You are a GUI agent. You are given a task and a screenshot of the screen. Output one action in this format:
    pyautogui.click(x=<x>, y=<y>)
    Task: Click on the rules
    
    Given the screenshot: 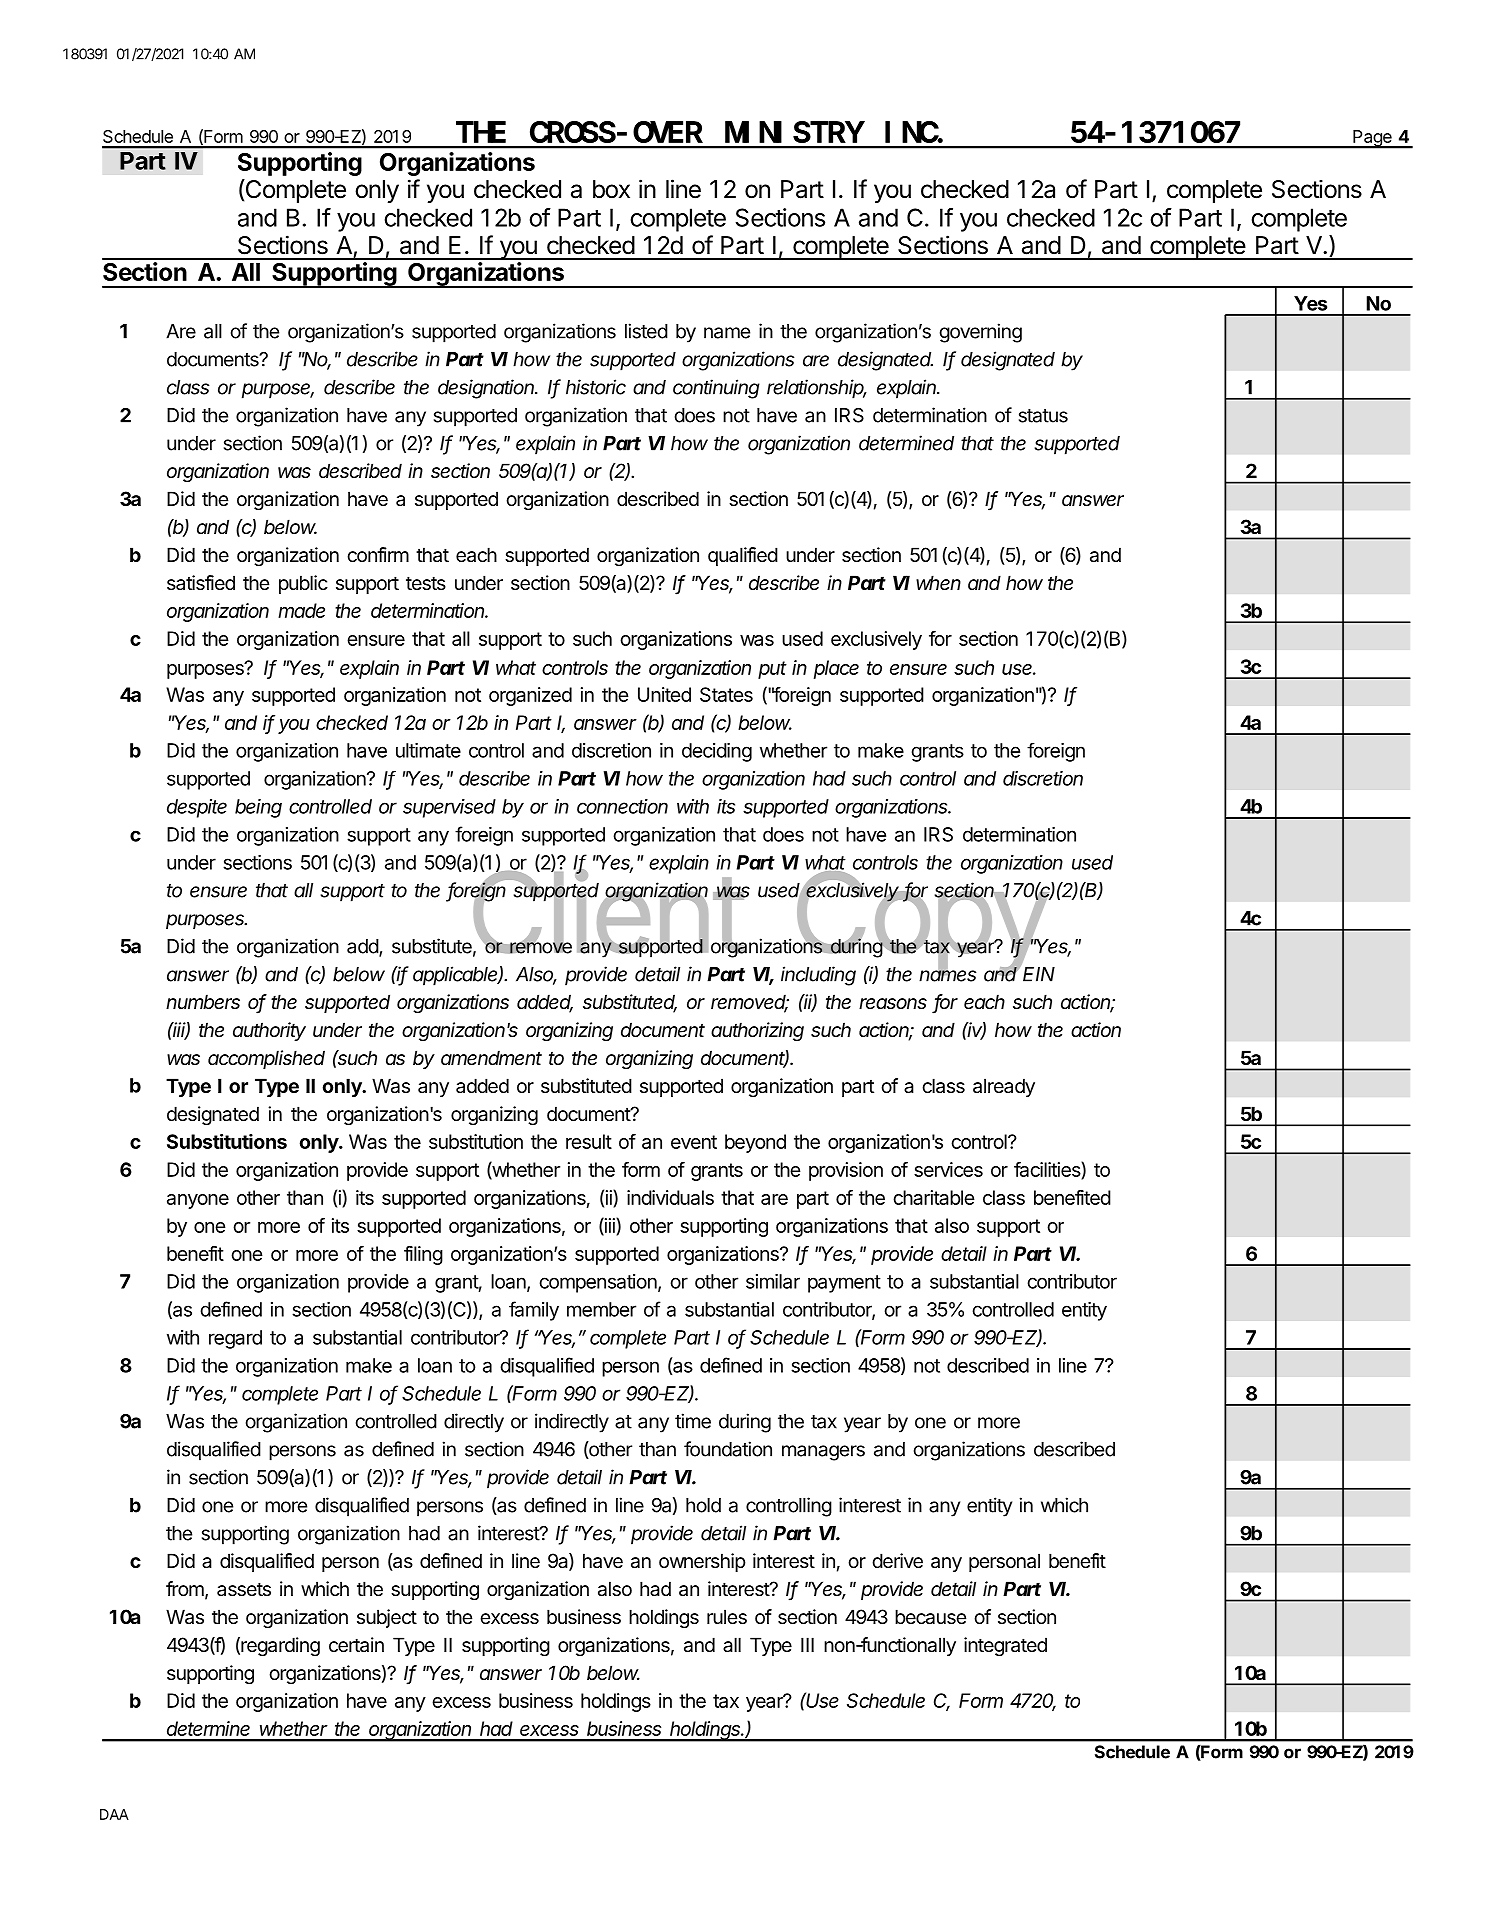 What is the action you would take?
    pyautogui.click(x=727, y=1617)
